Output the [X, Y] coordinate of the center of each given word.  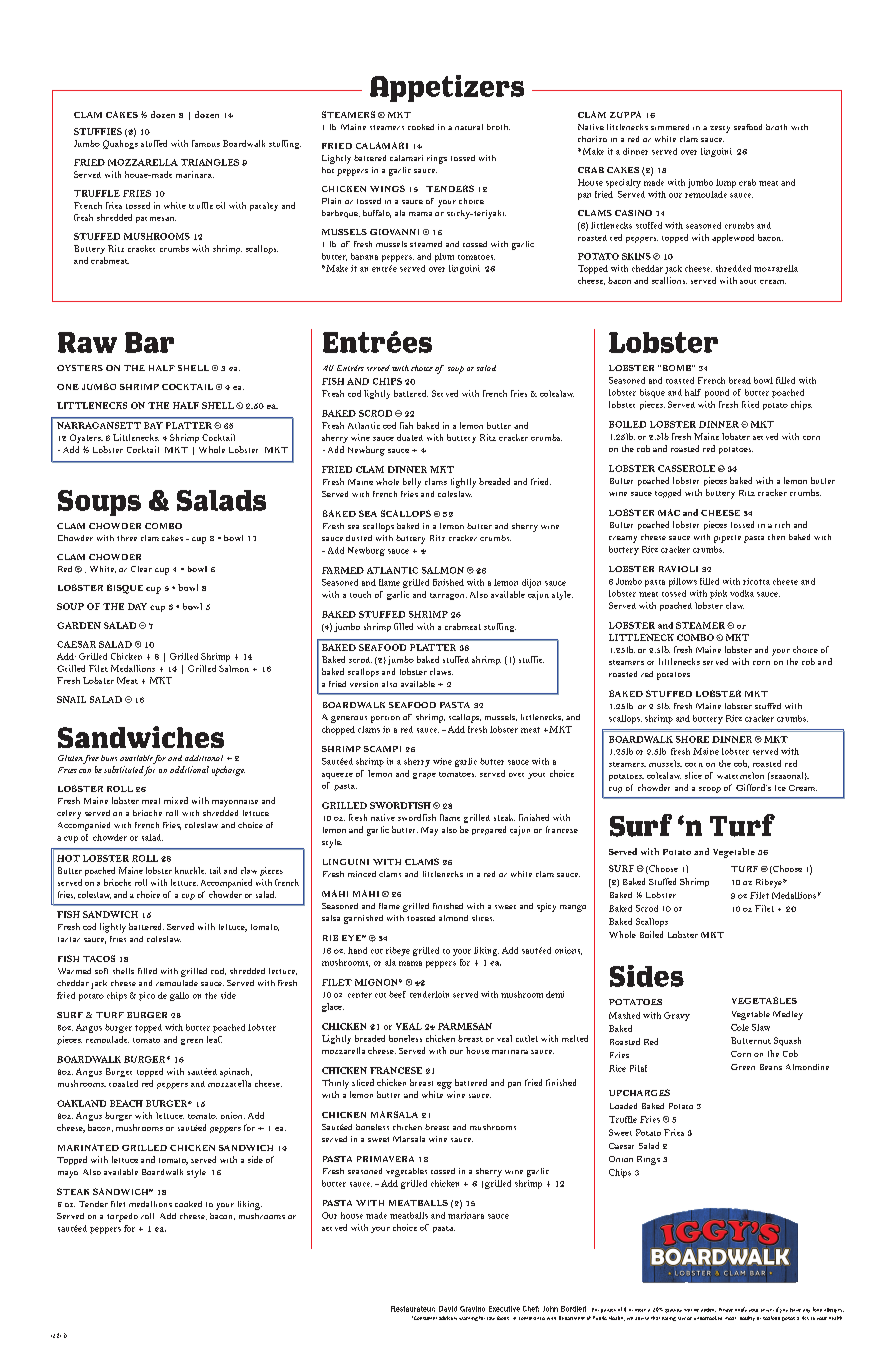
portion [385, 719]
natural [469, 127]
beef [397, 994]
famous [206, 143]
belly [412, 483]
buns [109, 758]
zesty [720, 129]
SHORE [692, 739]
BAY [153, 425]
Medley [788, 1015]
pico [147, 996]
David [448, 1309]
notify [741, 1309]
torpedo [122, 1217]
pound [717, 393]
